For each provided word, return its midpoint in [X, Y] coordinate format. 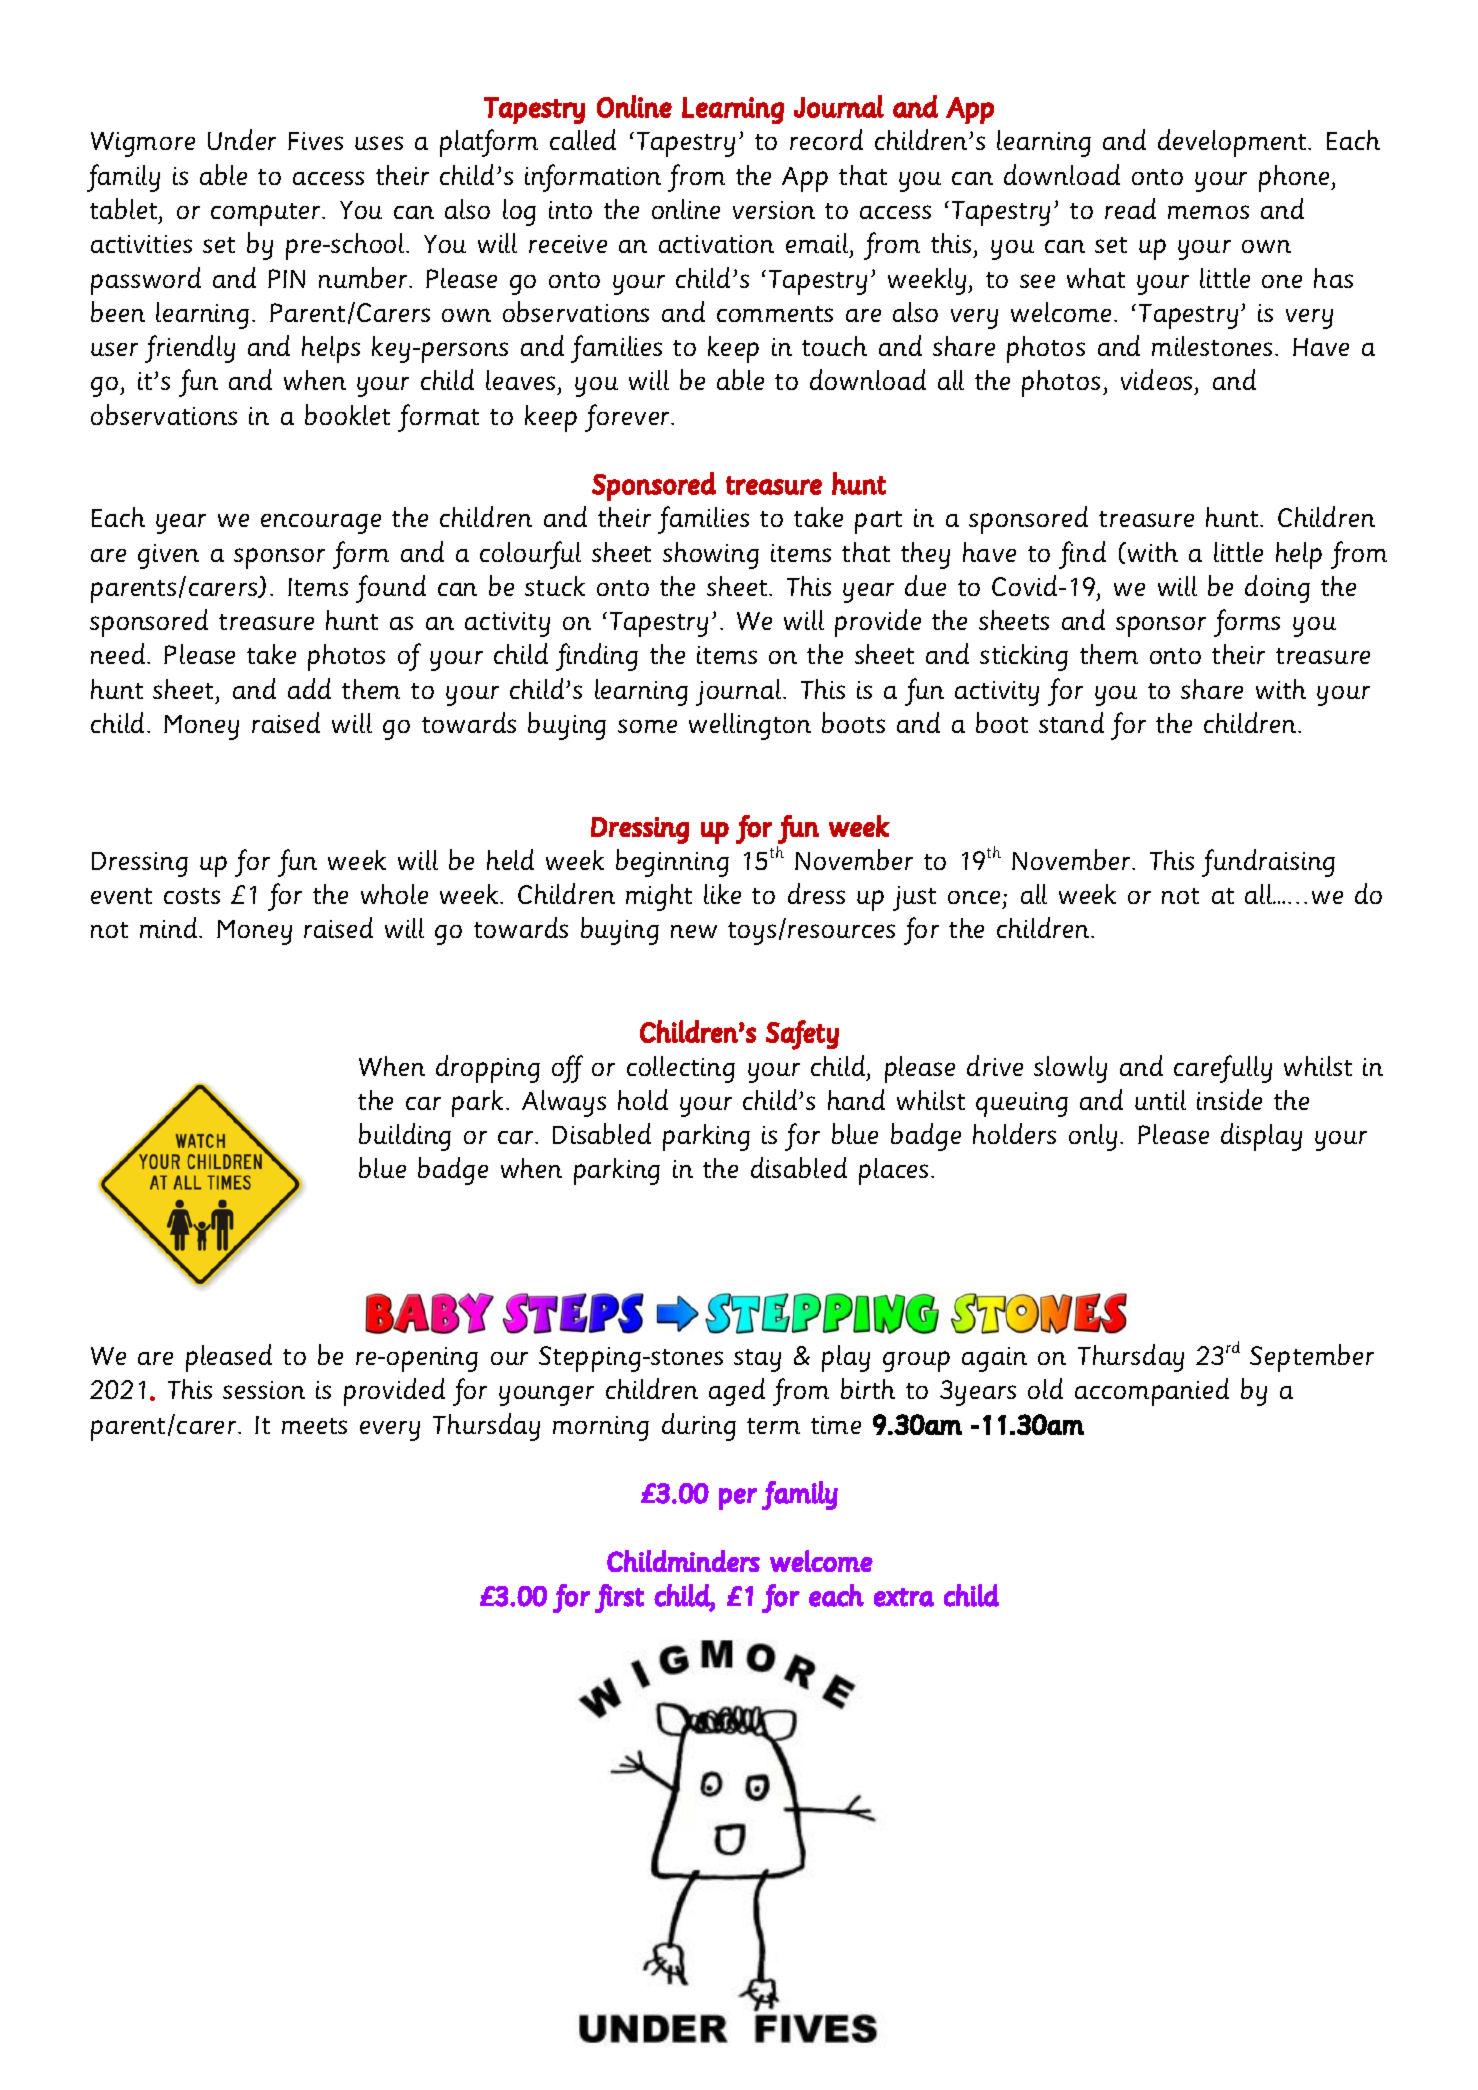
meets [314, 1426]
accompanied [1152, 1392]
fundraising [1268, 863]
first [619, 1598]
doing [1277, 589]
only [1093, 1137]
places [893, 1171]
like [722, 894]
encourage [321, 524]
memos [1208, 212]
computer [267, 214]
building [405, 1137]
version [774, 210]
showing [711, 555]
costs [192, 896]
